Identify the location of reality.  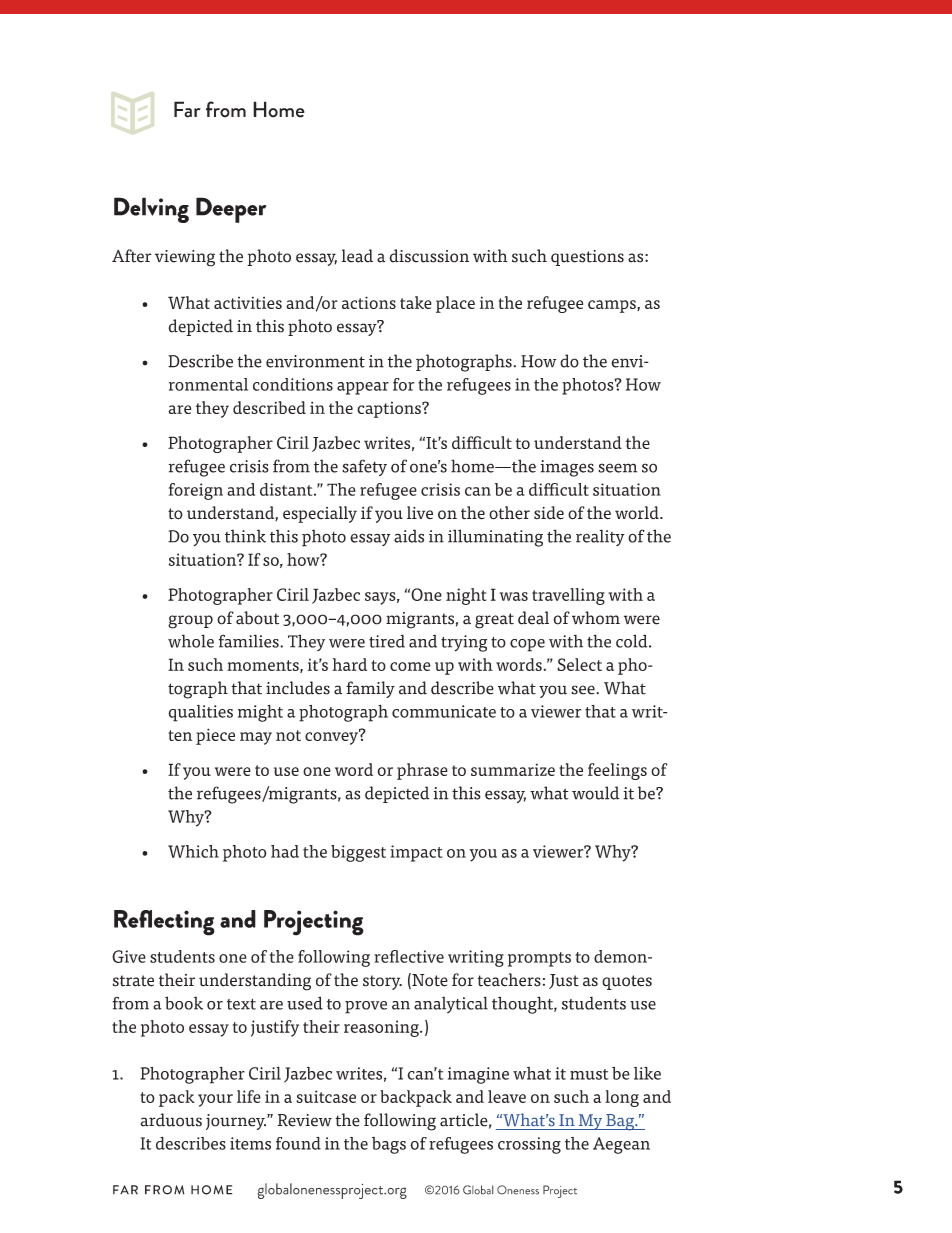
(600, 537).
